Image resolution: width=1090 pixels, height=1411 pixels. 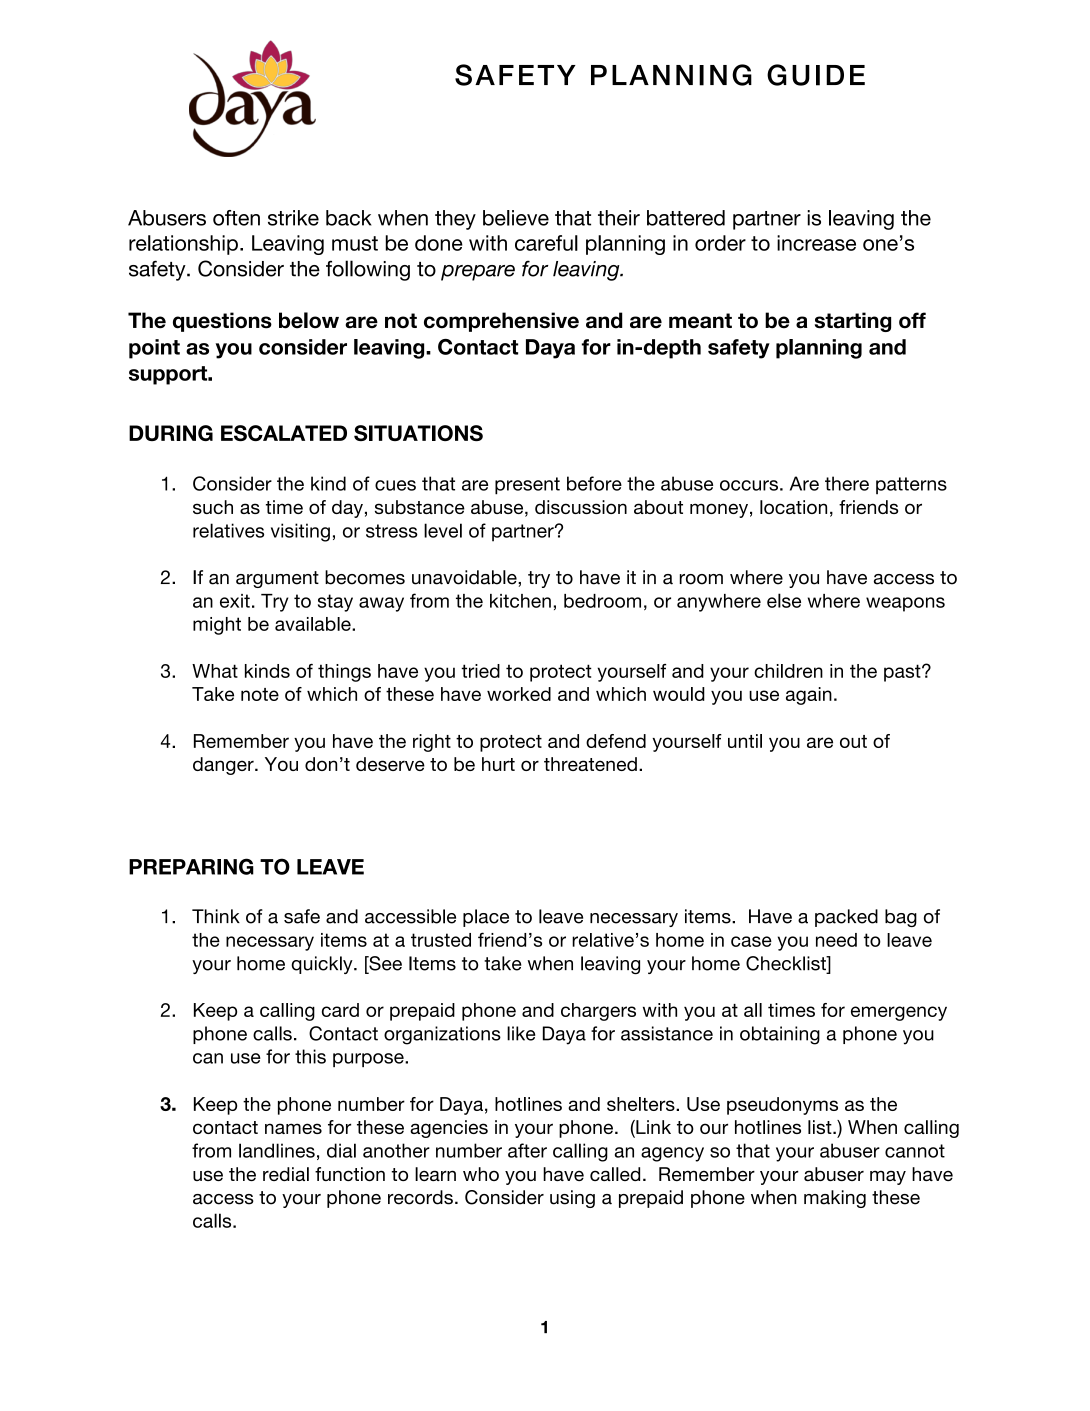 What do you see at coordinates (519, 694) in the screenshot?
I see `worked` at bounding box center [519, 694].
